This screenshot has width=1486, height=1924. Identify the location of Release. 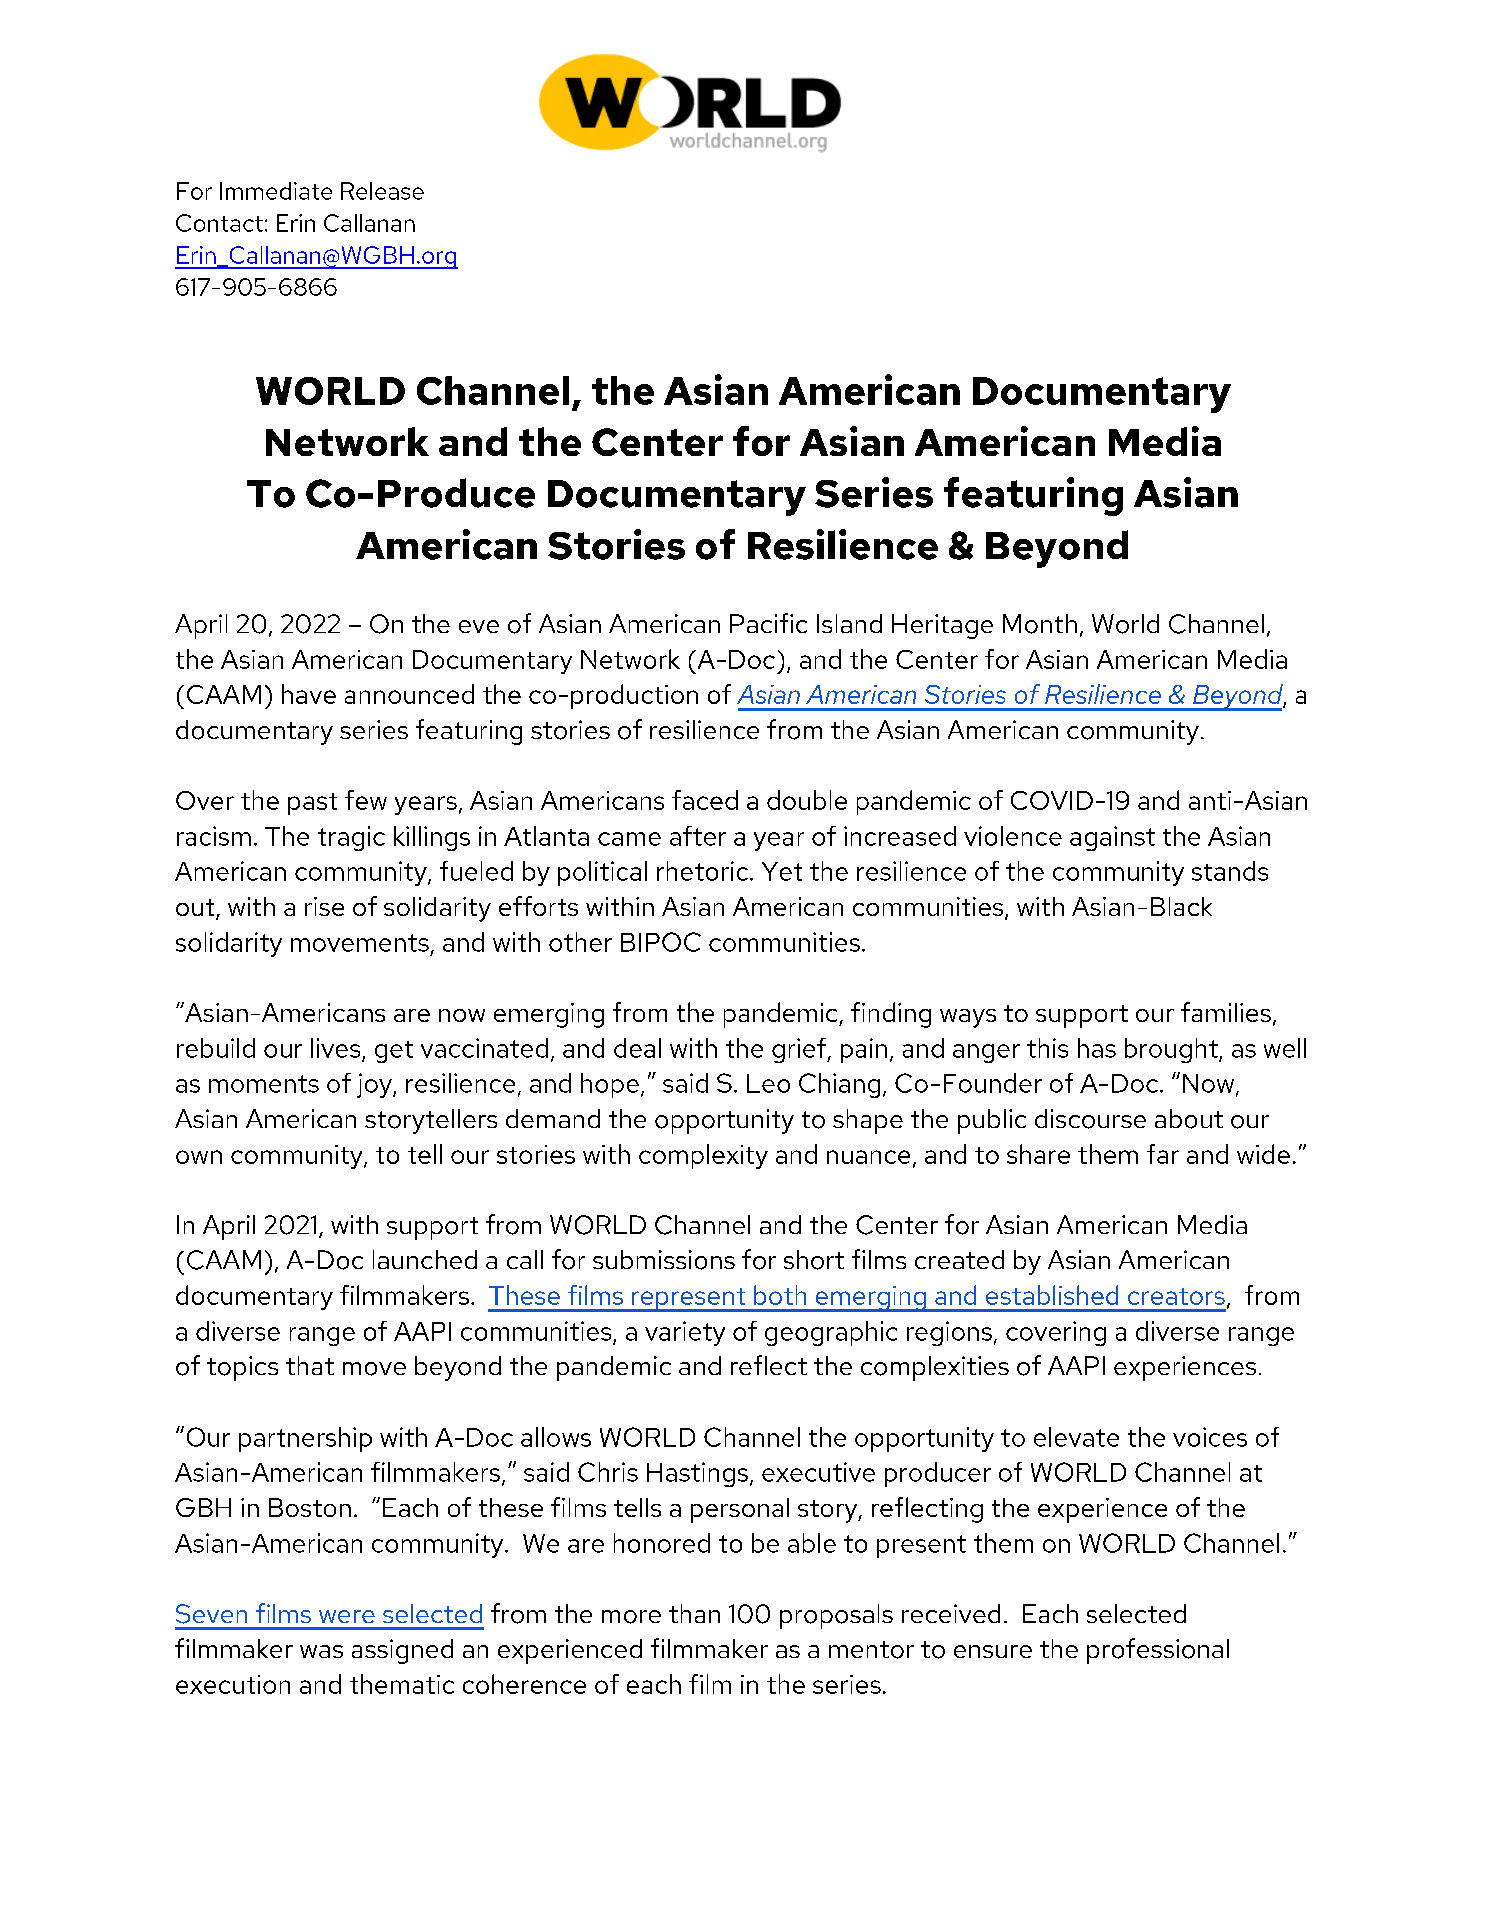
(382, 191).
